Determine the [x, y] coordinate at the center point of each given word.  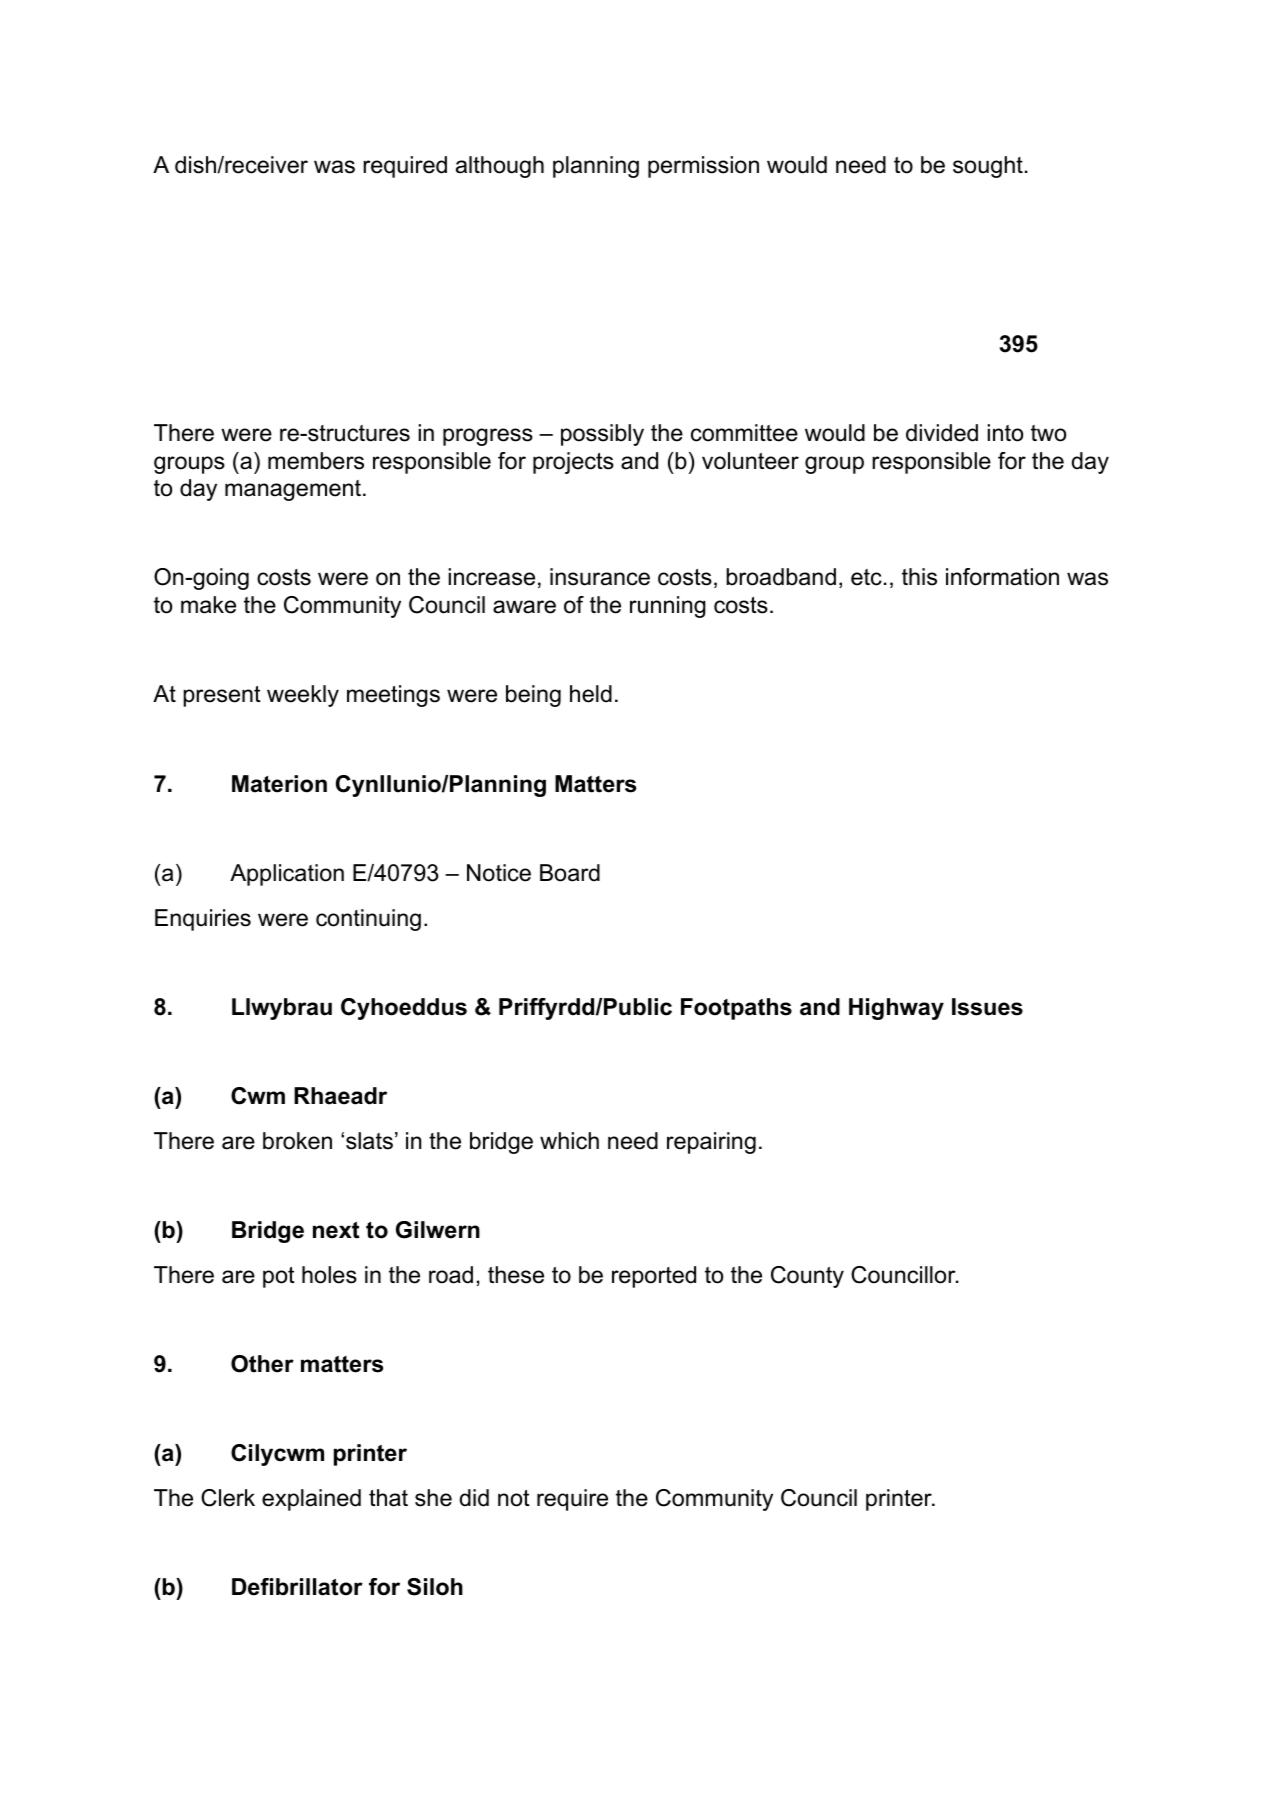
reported [654, 1277]
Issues [987, 1007]
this [919, 577]
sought [988, 167]
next [336, 1230]
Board [570, 873]
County [807, 1277]
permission [703, 167]
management [294, 490]
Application [287, 875]
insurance [600, 577]
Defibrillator [297, 1587]
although [500, 167]
